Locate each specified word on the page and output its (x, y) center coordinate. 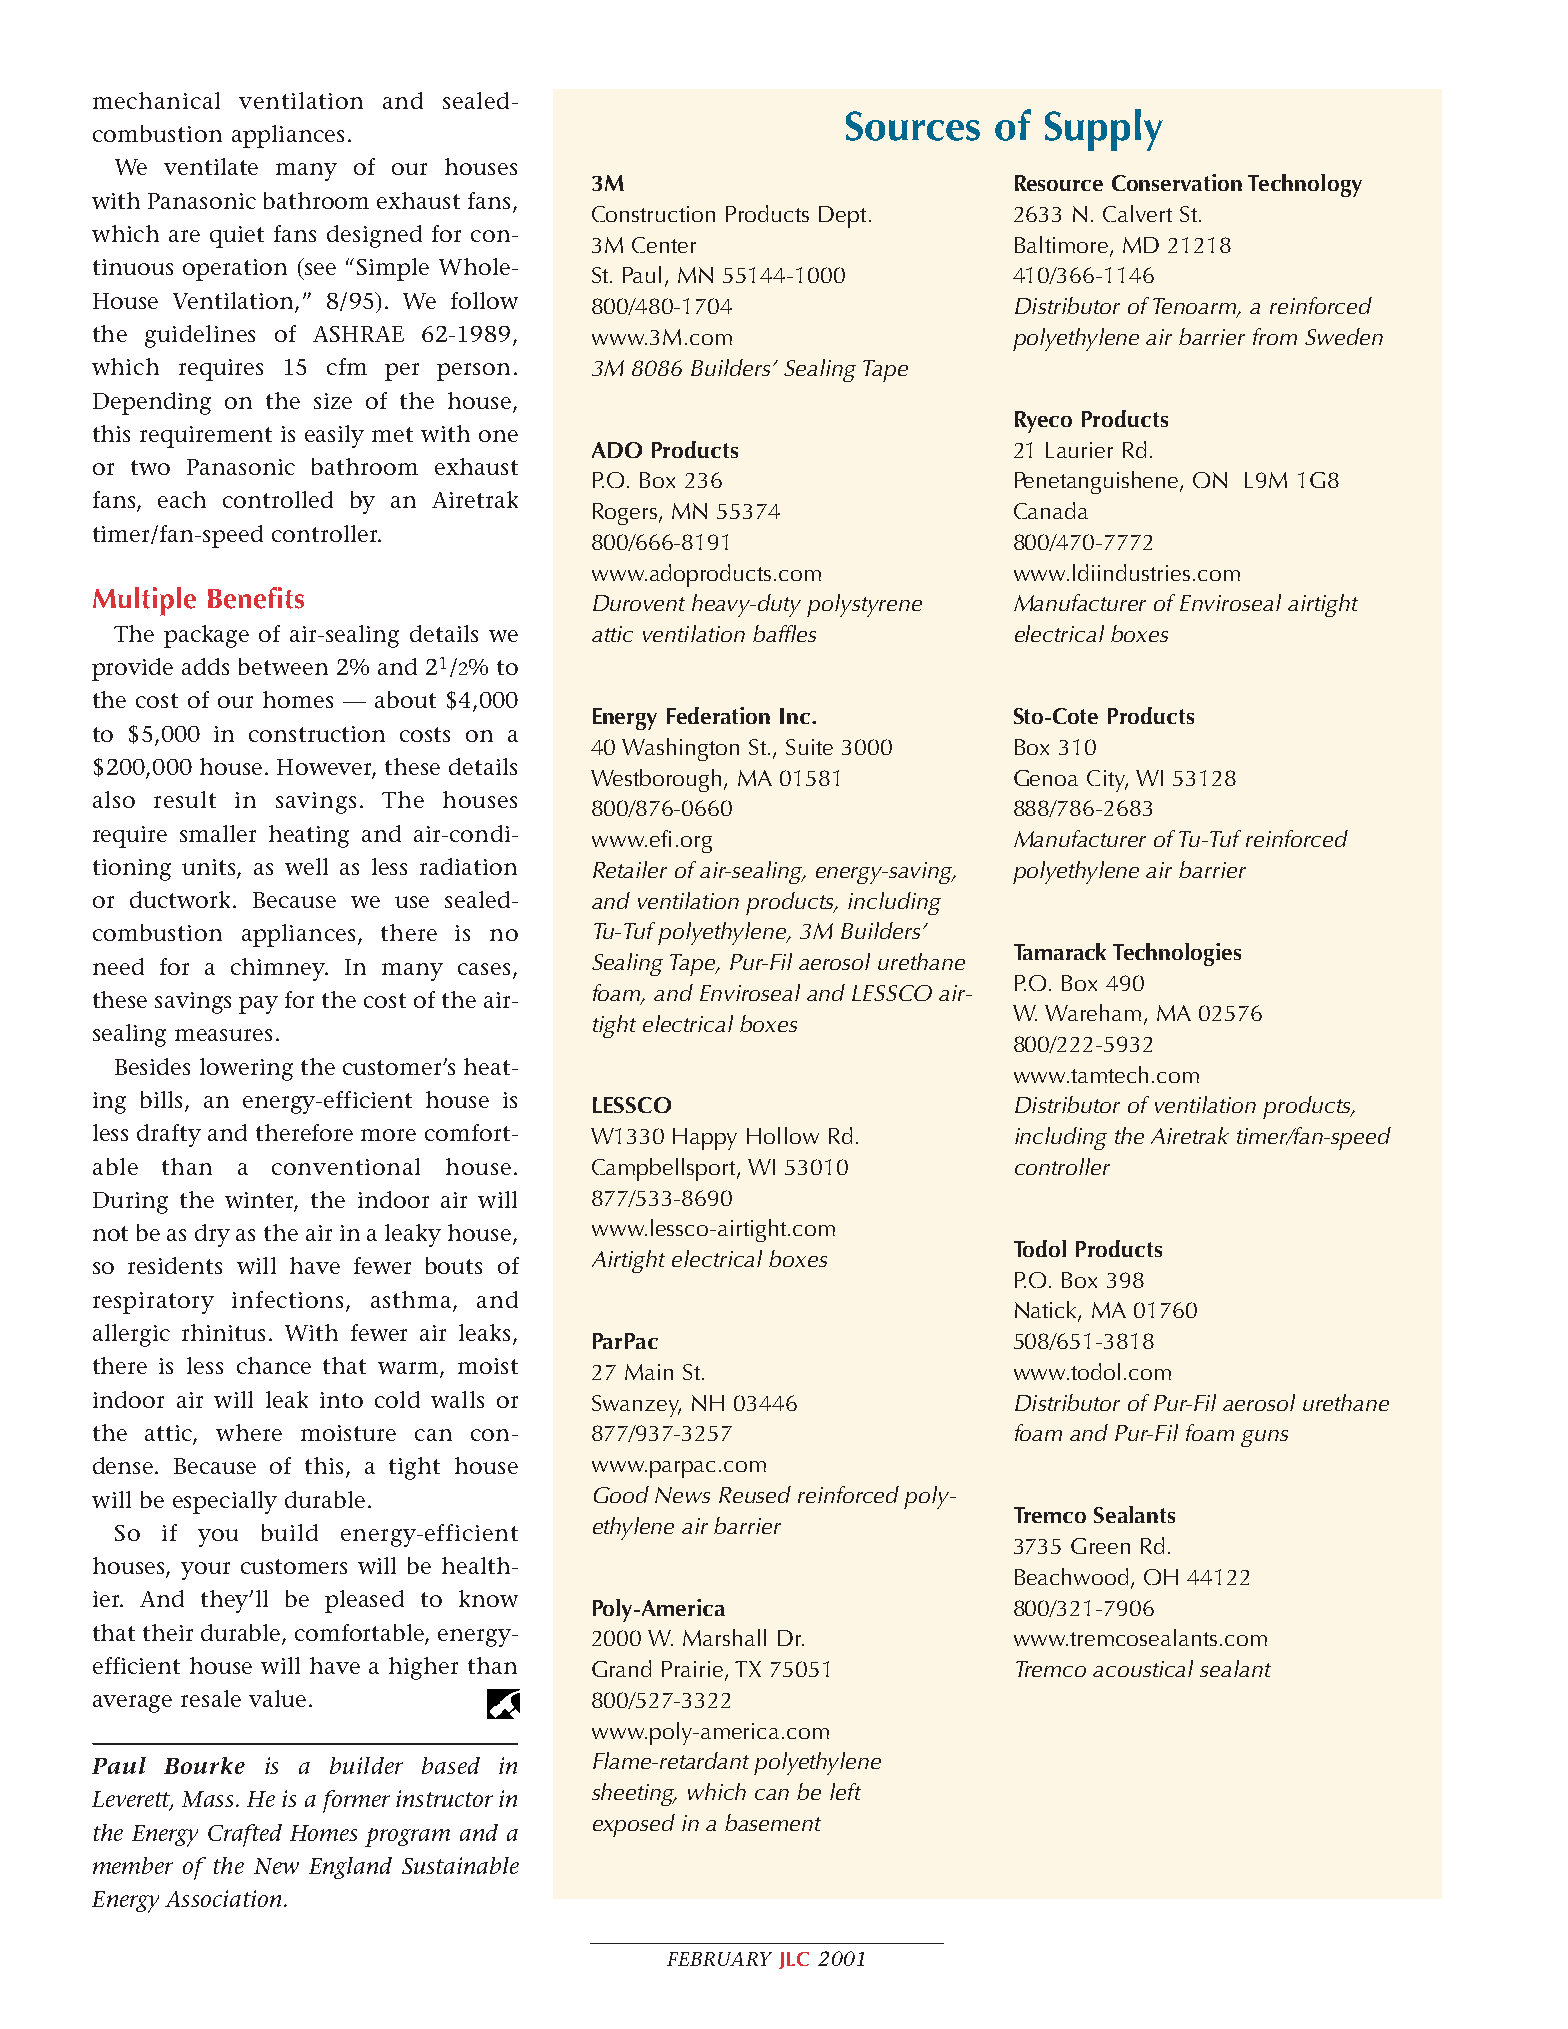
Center (664, 245)
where (249, 1432)
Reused (755, 1494)
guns (1264, 1438)
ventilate (211, 166)
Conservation (1177, 182)
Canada (1051, 510)
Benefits (256, 598)
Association (223, 1898)
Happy (705, 1139)
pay (258, 1005)
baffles (784, 633)
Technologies (1177, 954)
